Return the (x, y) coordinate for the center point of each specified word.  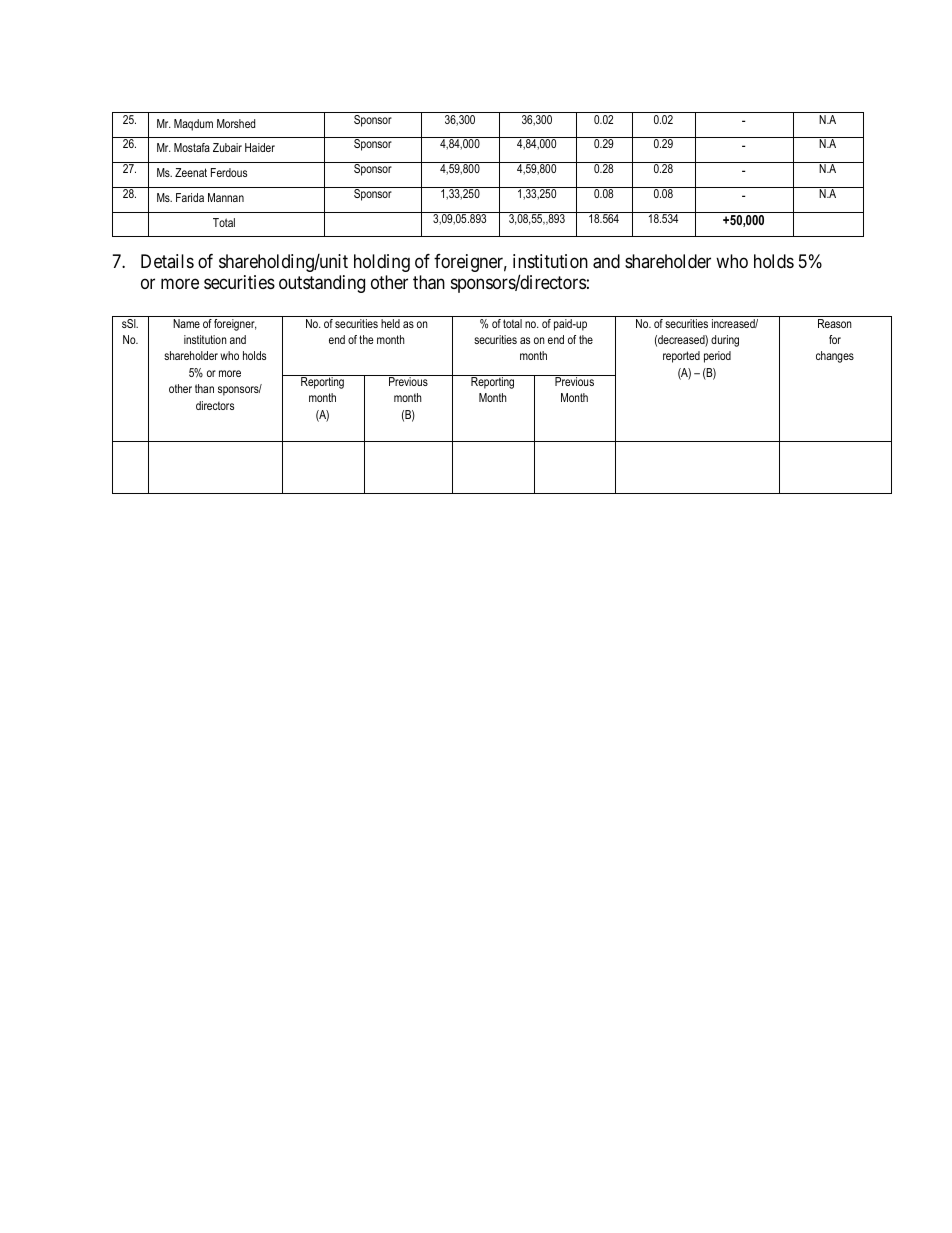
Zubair (227, 147)
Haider (260, 147)
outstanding (322, 284)
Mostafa (192, 147)
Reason (835, 323)
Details (167, 261)
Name (186, 323)
